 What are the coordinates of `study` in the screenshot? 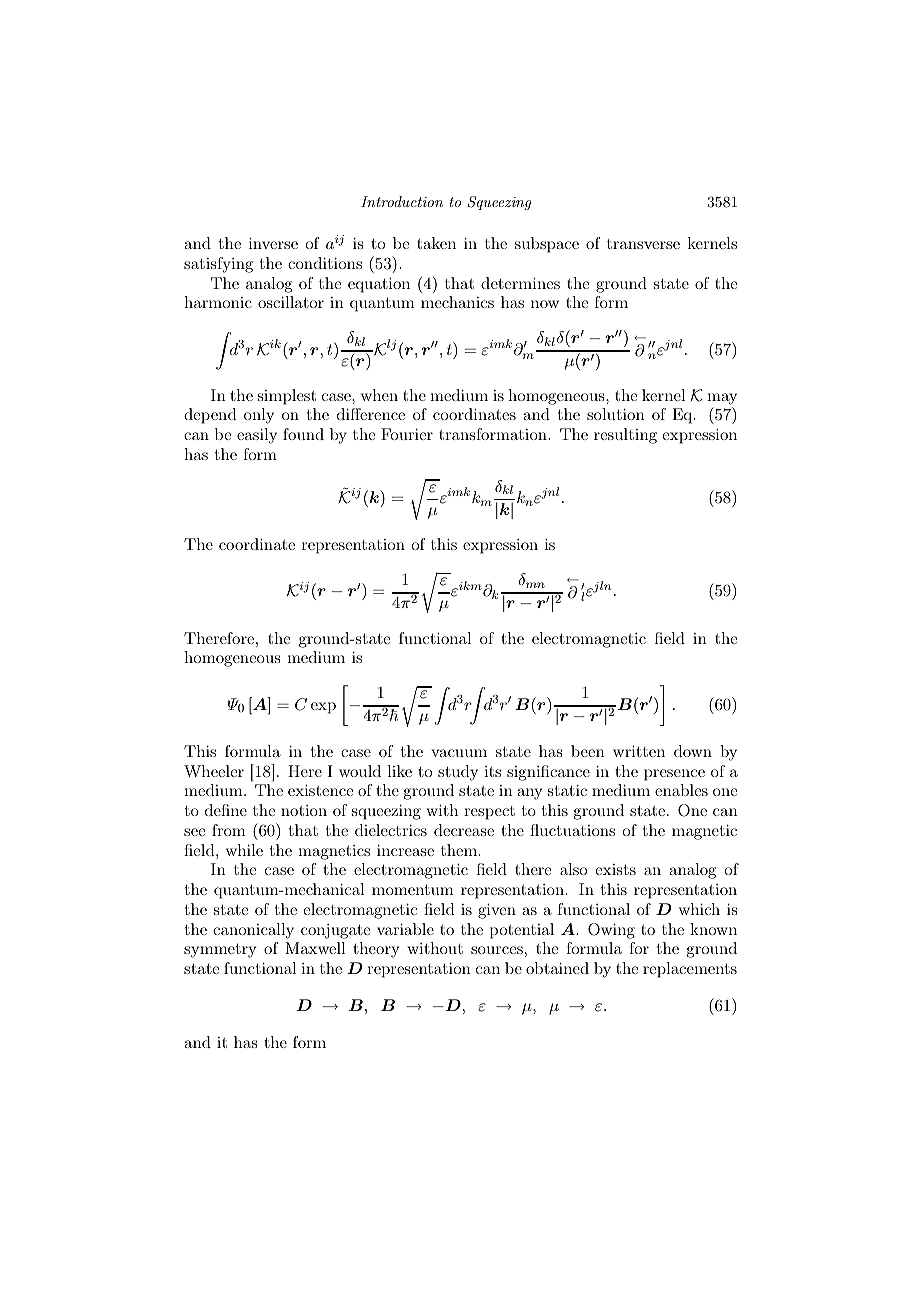 It's located at (458, 773).
